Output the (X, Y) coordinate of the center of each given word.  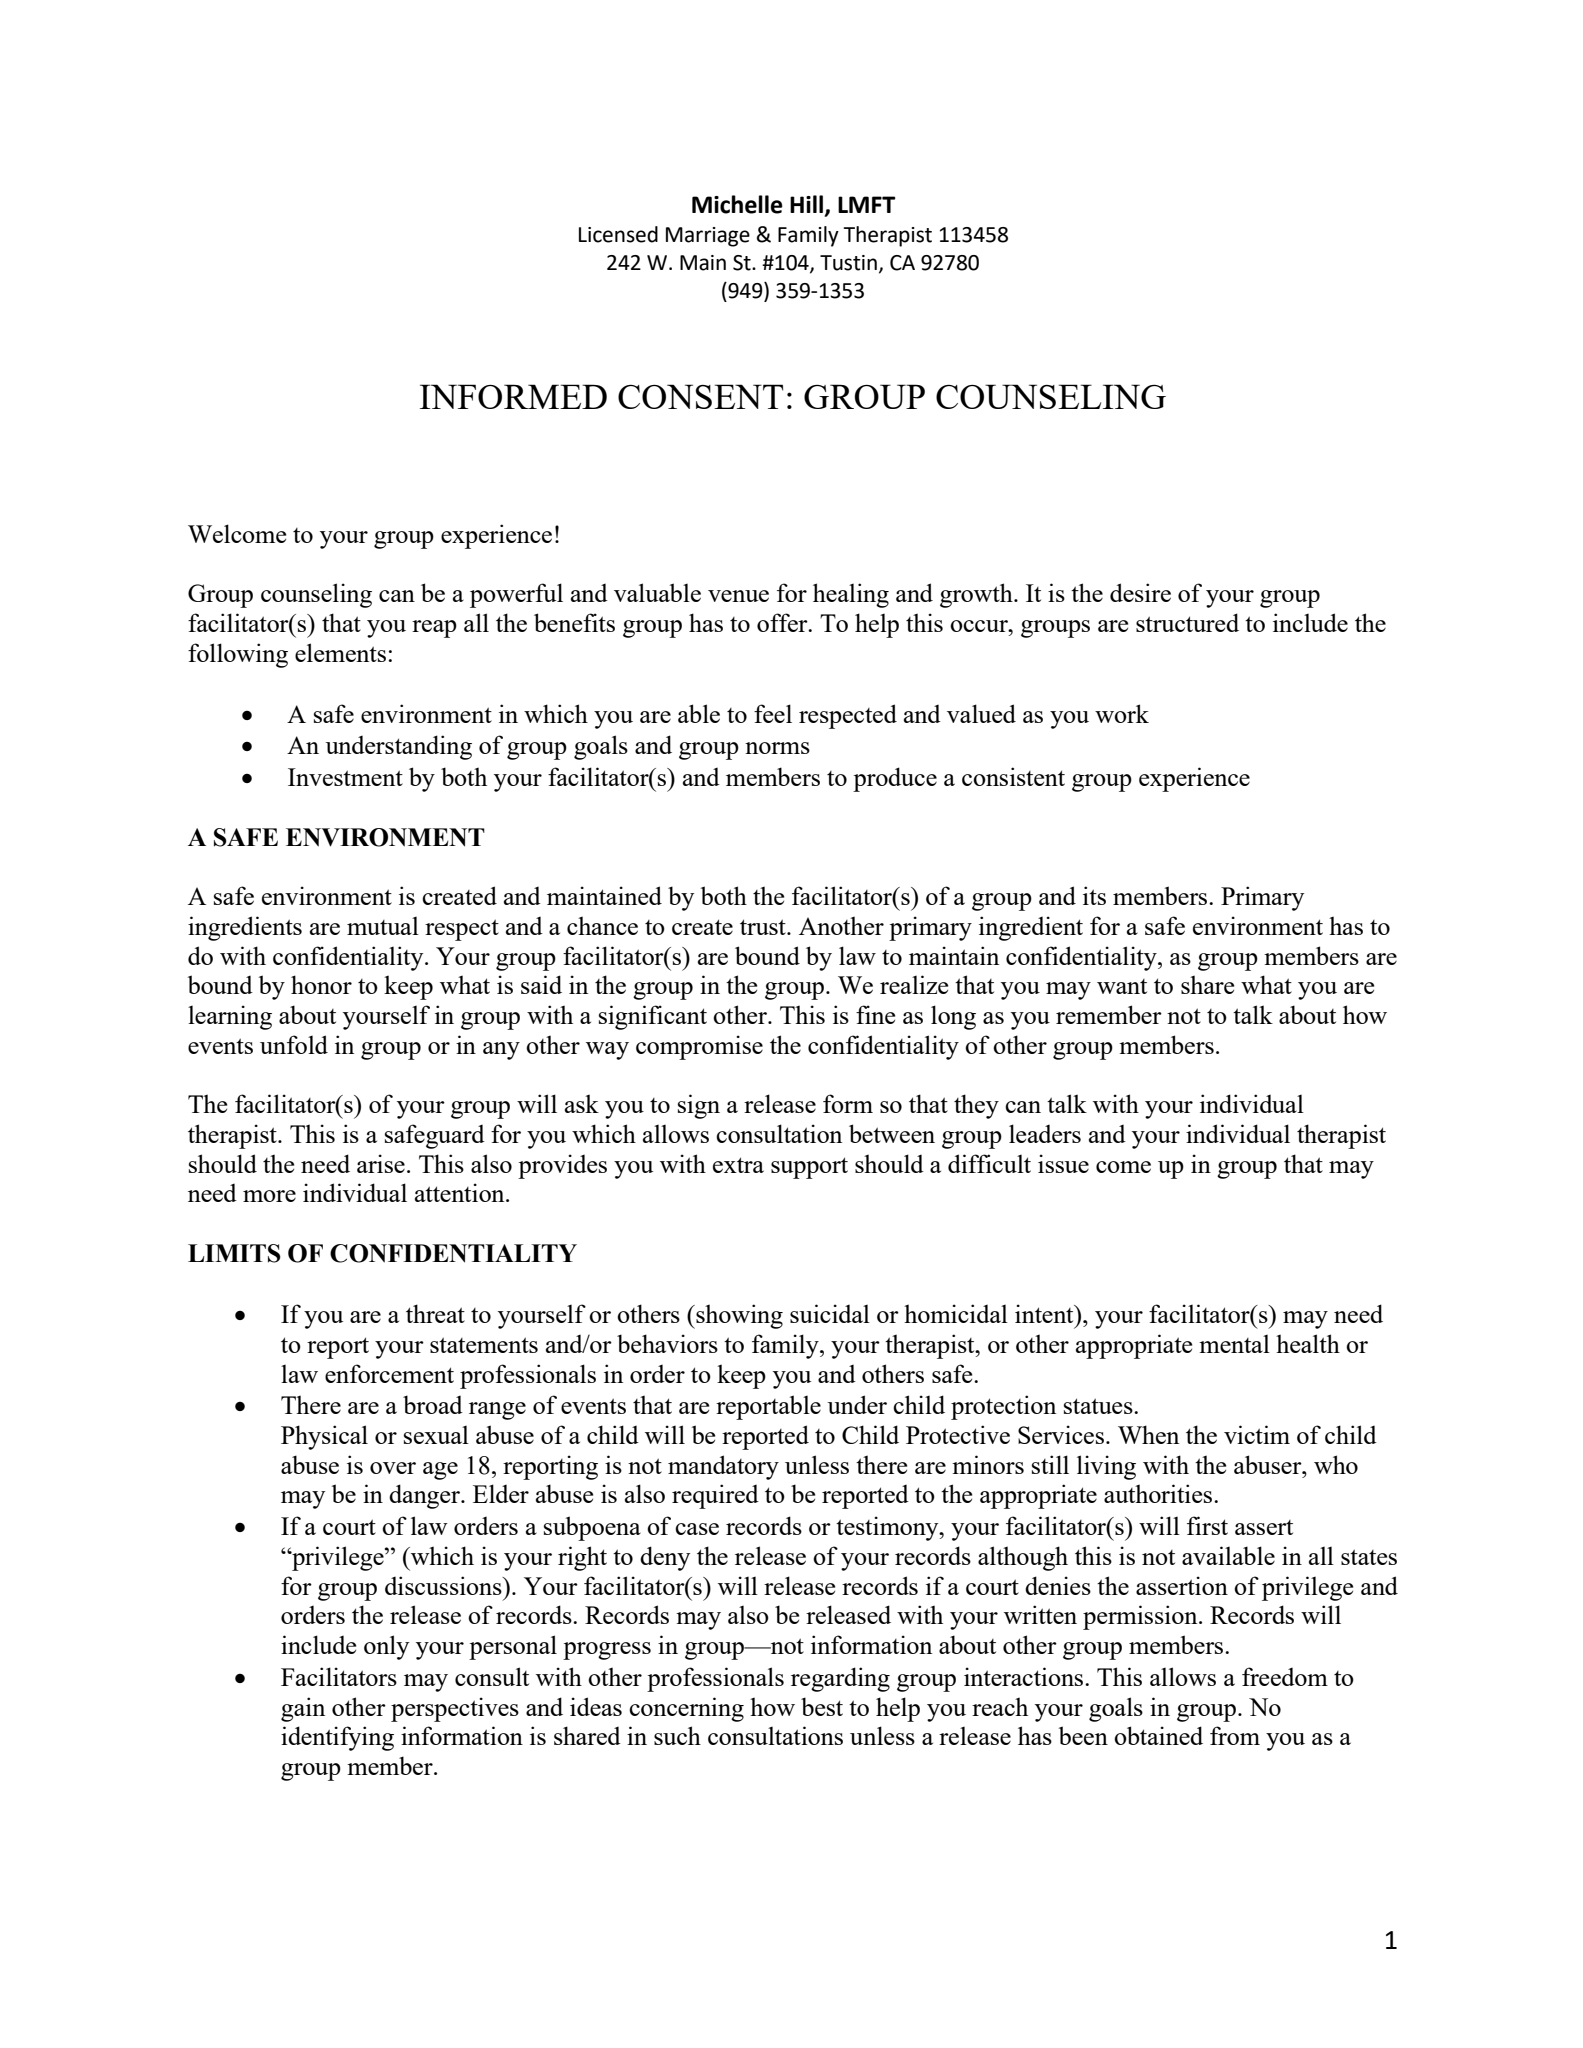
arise (381, 1163)
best (822, 1706)
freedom (1285, 1676)
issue (1063, 1163)
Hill (806, 204)
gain (303, 1709)
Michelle (737, 204)
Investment (345, 777)
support (809, 1168)
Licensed (618, 234)
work (1122, 713)
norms (777, 748)
